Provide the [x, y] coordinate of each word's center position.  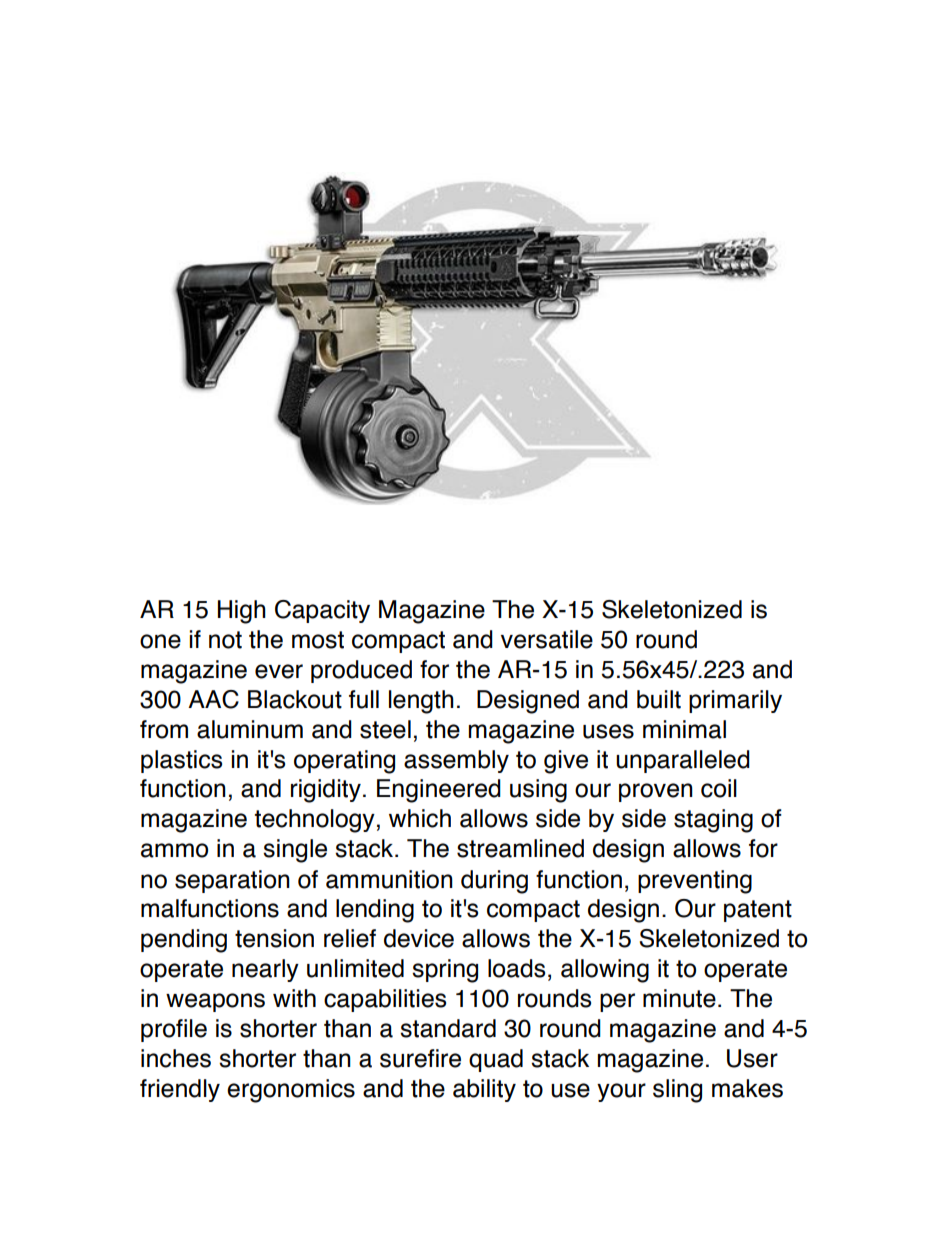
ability [484, 1090]
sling [677, 1091]
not [225, 640]
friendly [180, 1090]
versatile [547, 639]
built [659, 699]
